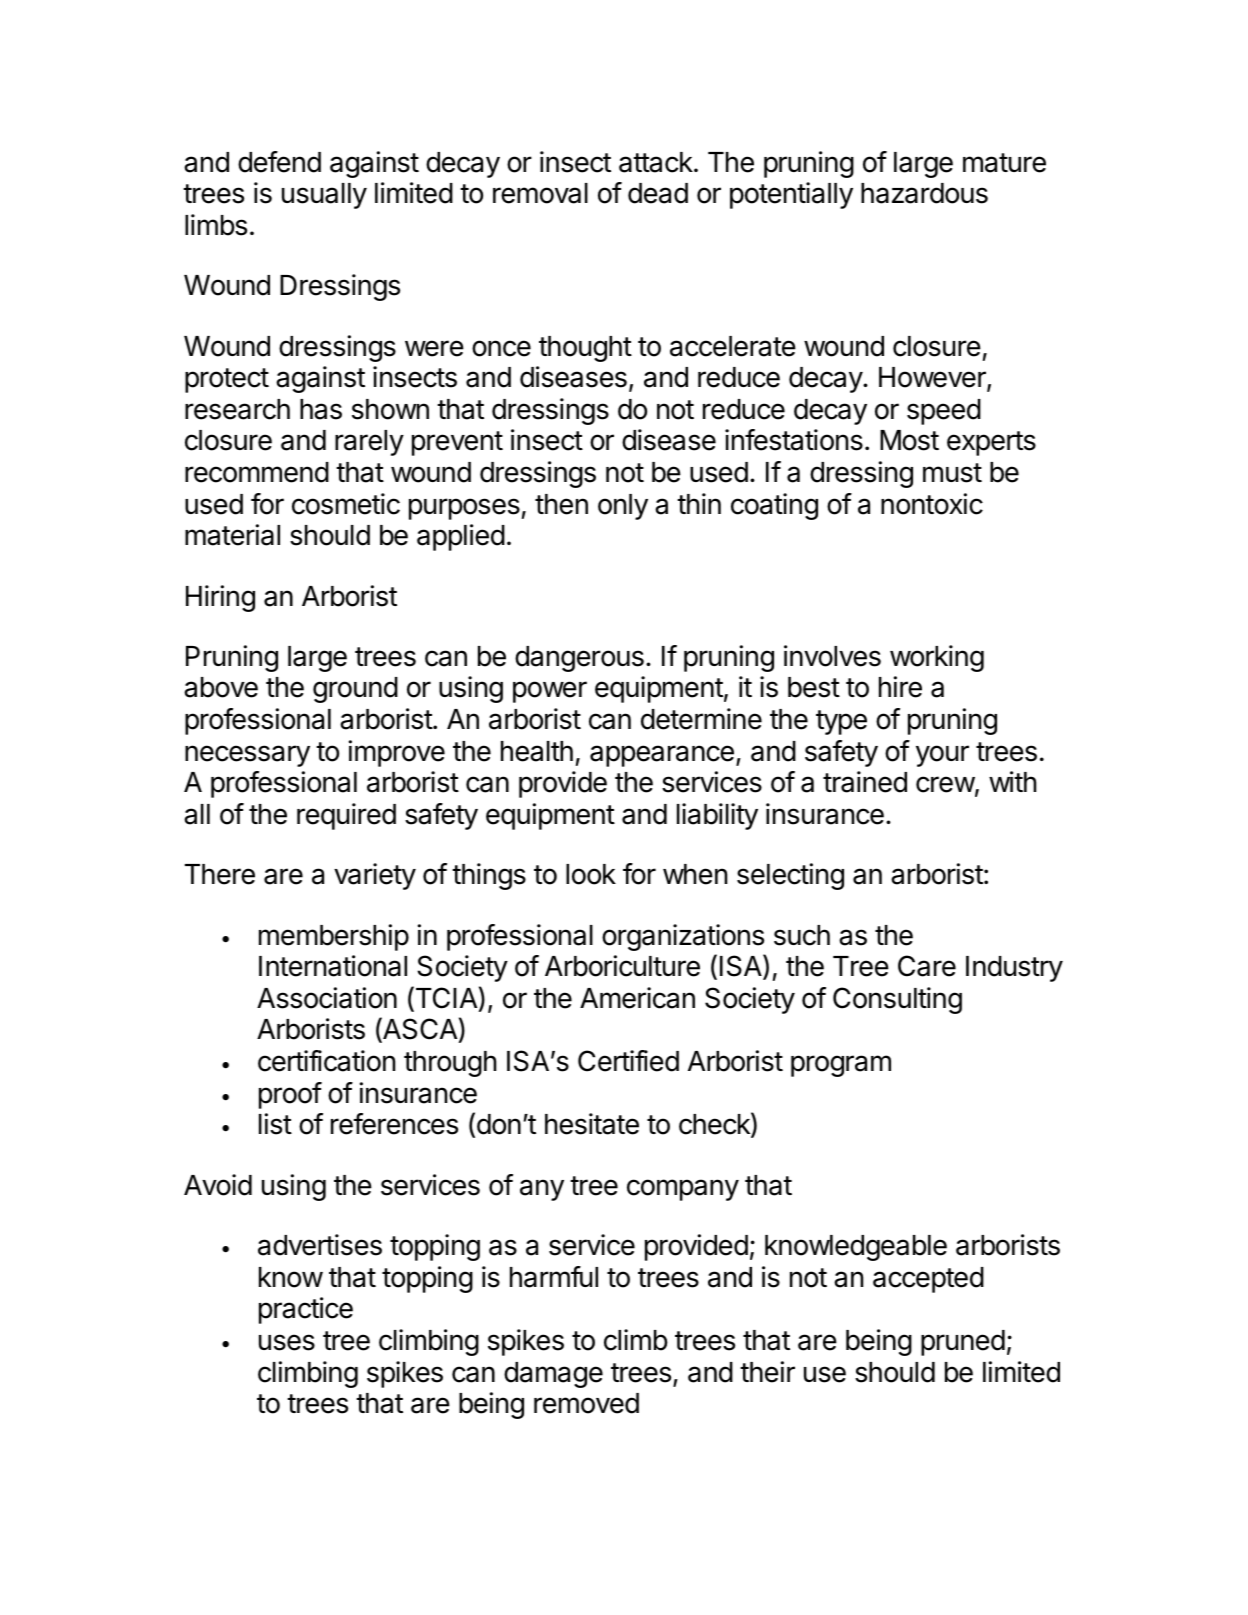 Image resolution: width=1248 pixels, height=1615 pixels. I want to click on uses, so click(287, 1342).
